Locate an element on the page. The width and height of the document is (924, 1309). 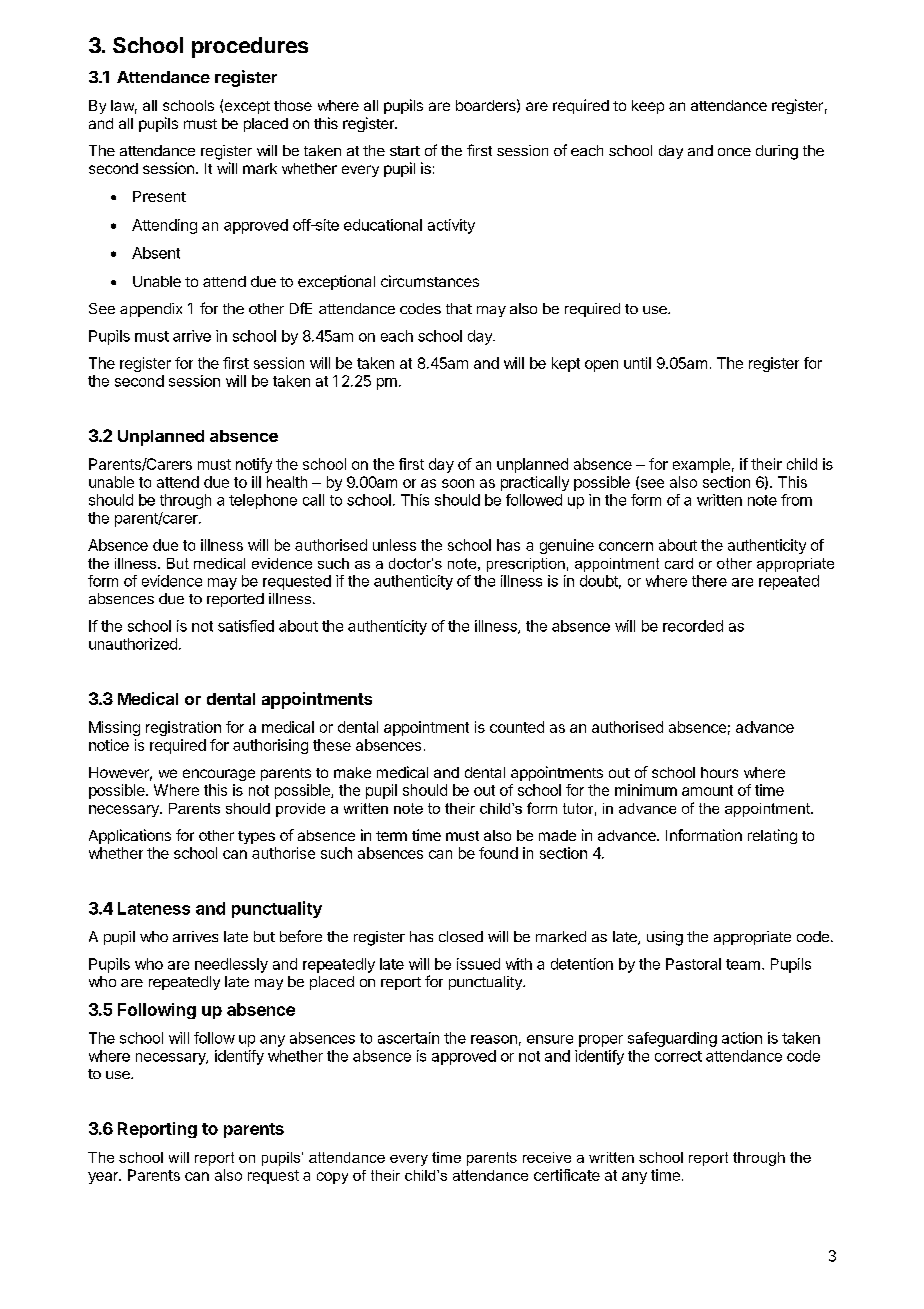
receive is located at coordinates (547, 1157).
